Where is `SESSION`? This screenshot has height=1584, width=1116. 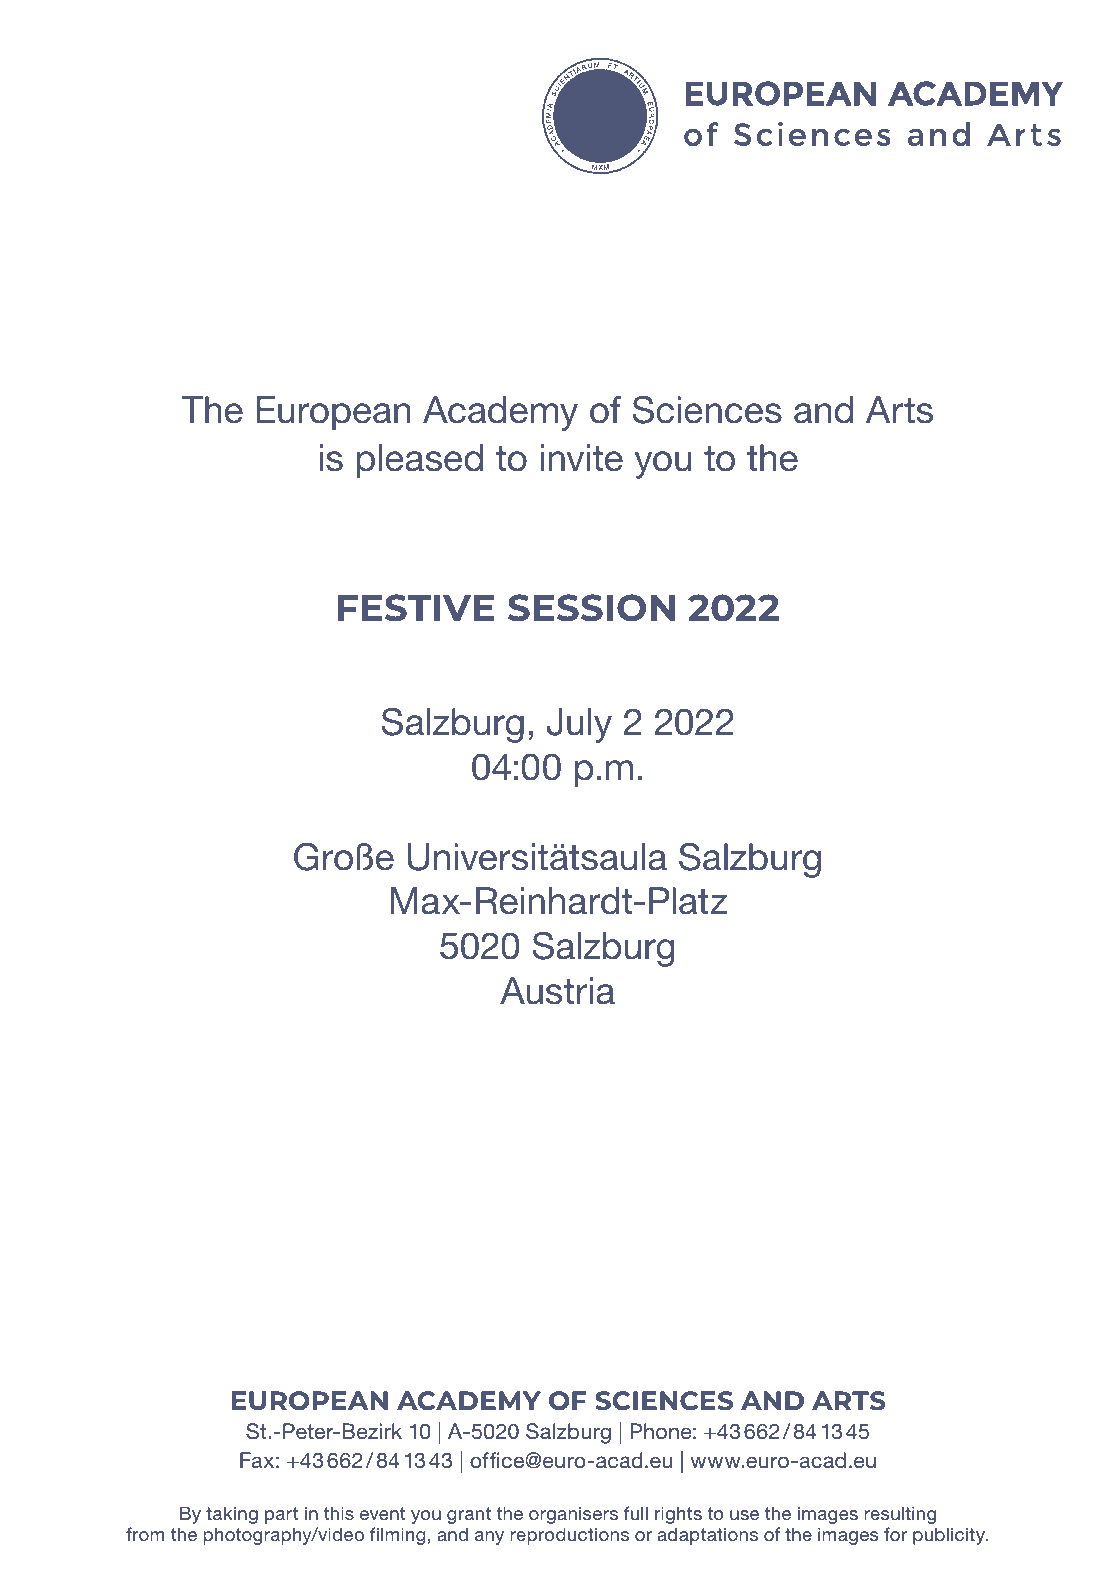 SESSION is located at coordinates (591, 608).
